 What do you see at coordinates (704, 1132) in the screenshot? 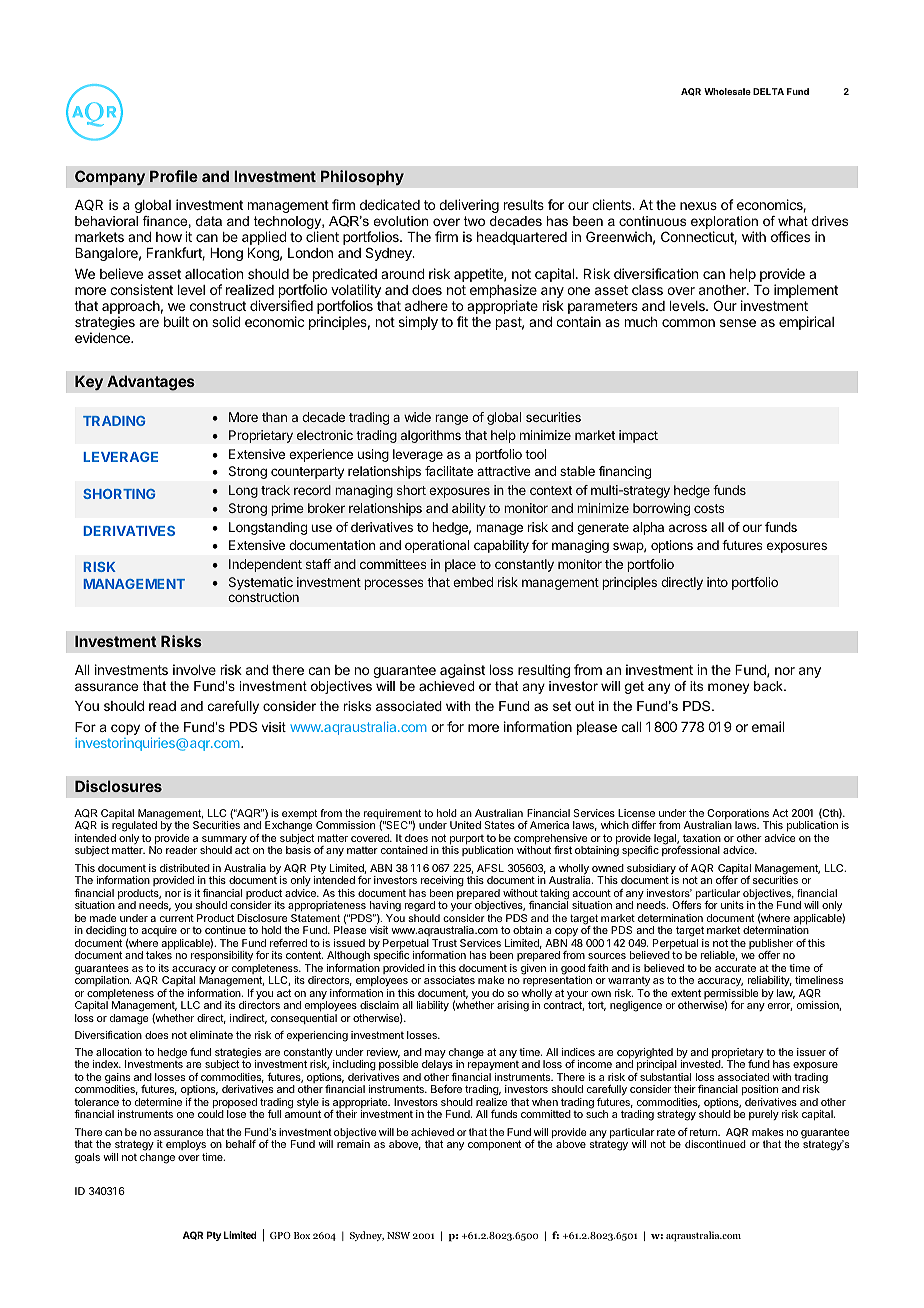
I see `return` at bounding box center [704, 1132].
